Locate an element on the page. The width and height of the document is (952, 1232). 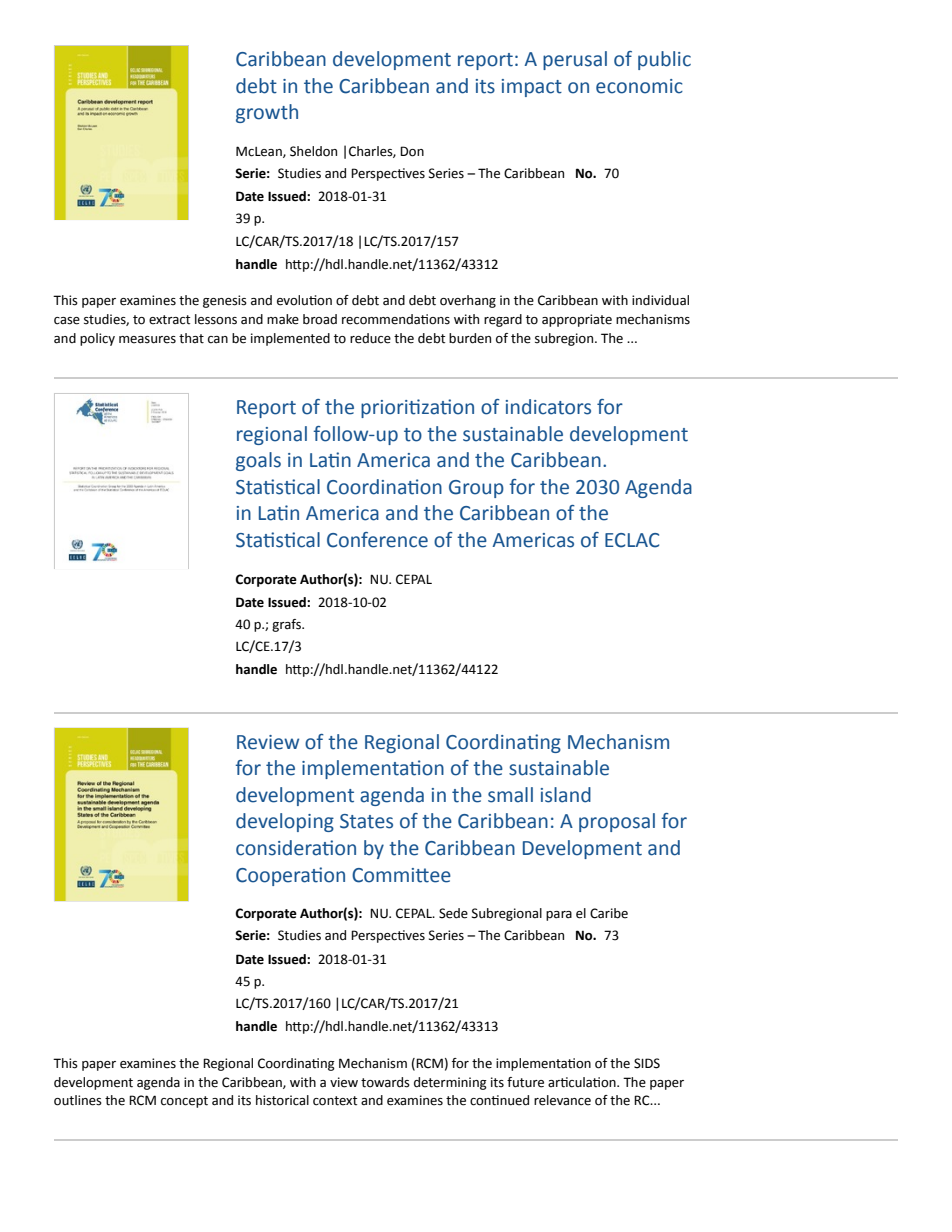
perusal is located at coordinates (575, 60).
